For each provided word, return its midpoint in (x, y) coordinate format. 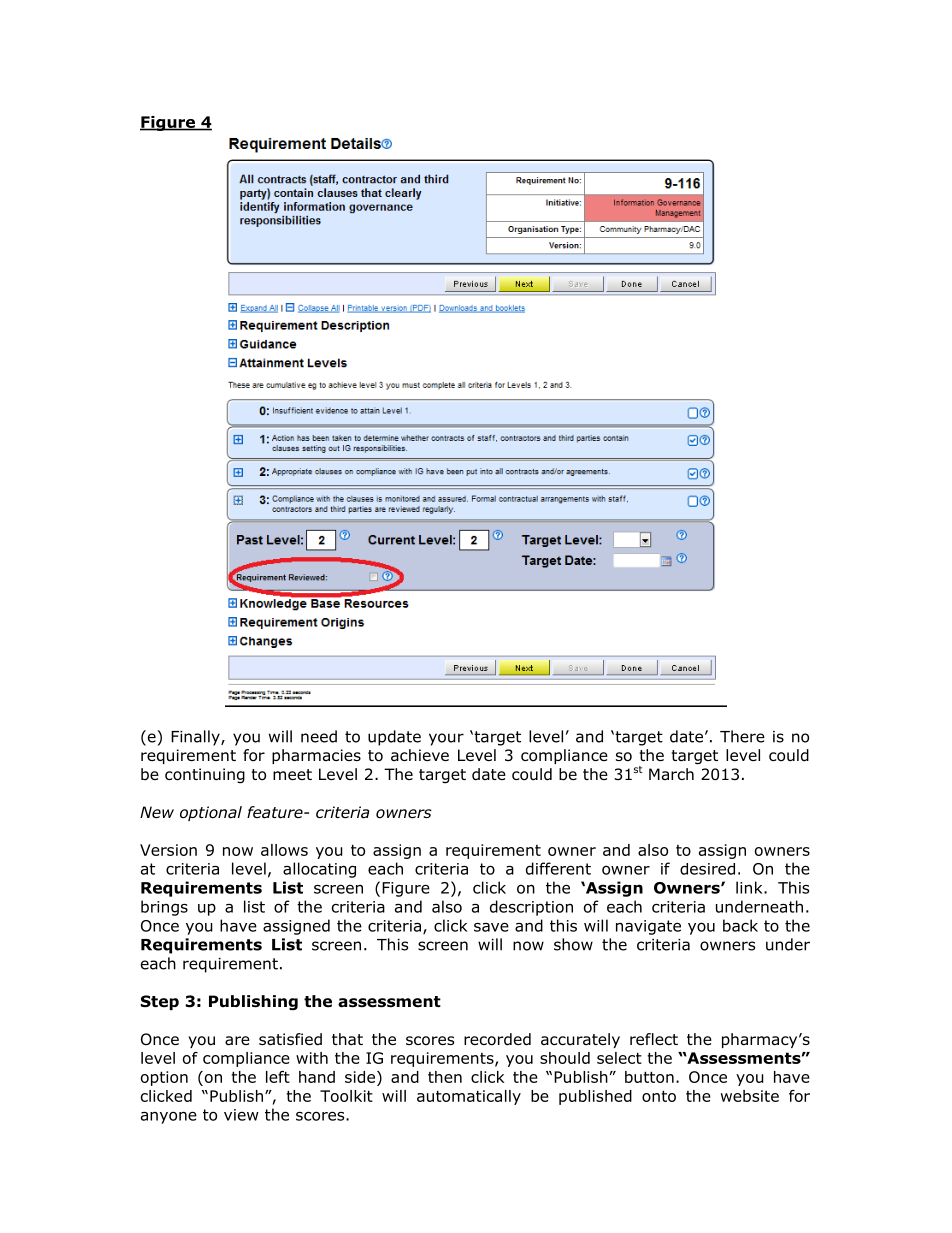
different (558, 868)
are (237, 1041)
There (742, 736)
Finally (196, 738)
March (671, 774)
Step (160, 1002)
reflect (654, 1039)
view (241, 1115)
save (491, 927)
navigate (648, 927)
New (157, 812)
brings (164, 908)
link (750, 887)
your (446, 739)
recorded (497, 1039)
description (531, 908)
